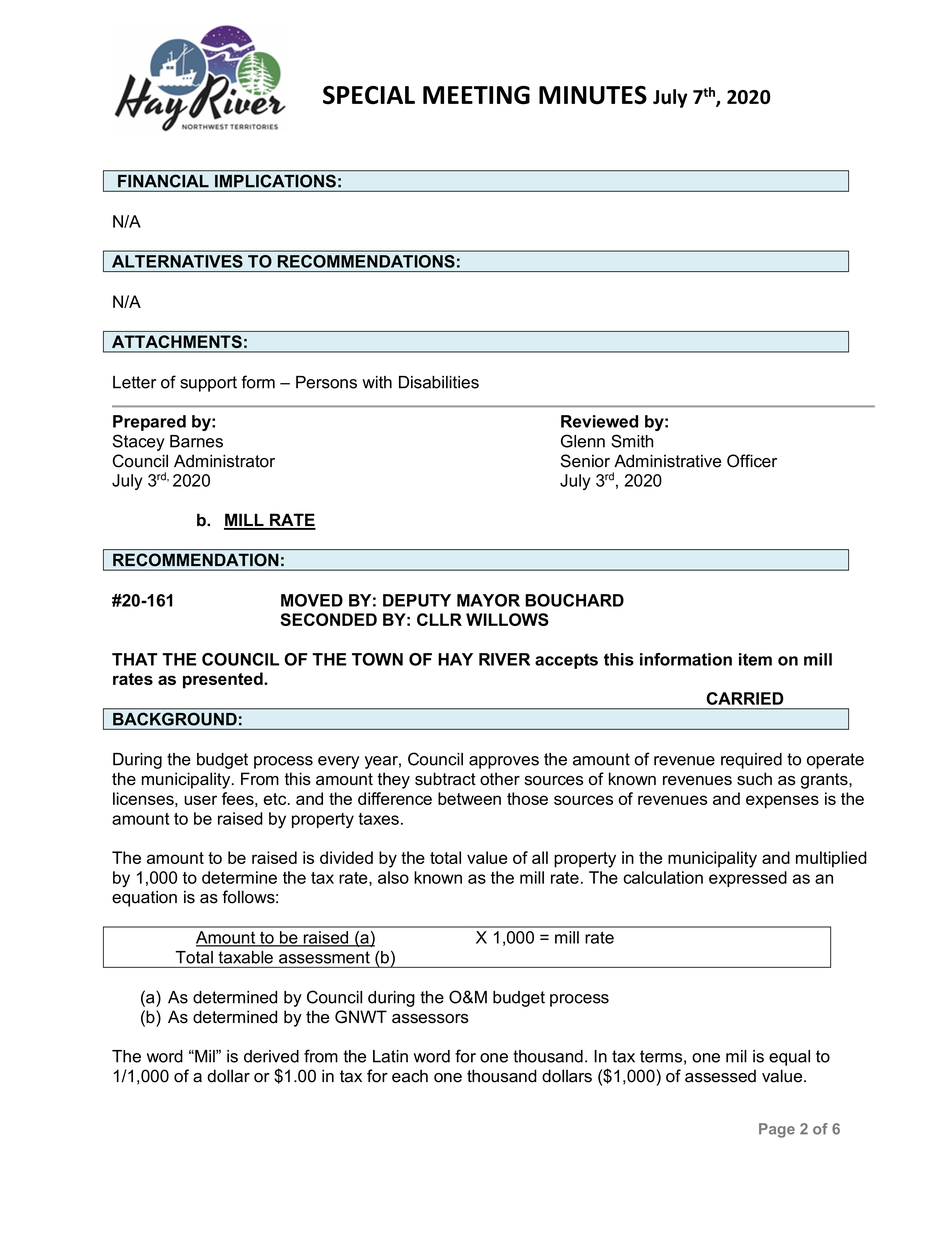 This image has height=1233, width=952. I want to click on SPECIAL, so click(369, 95).
